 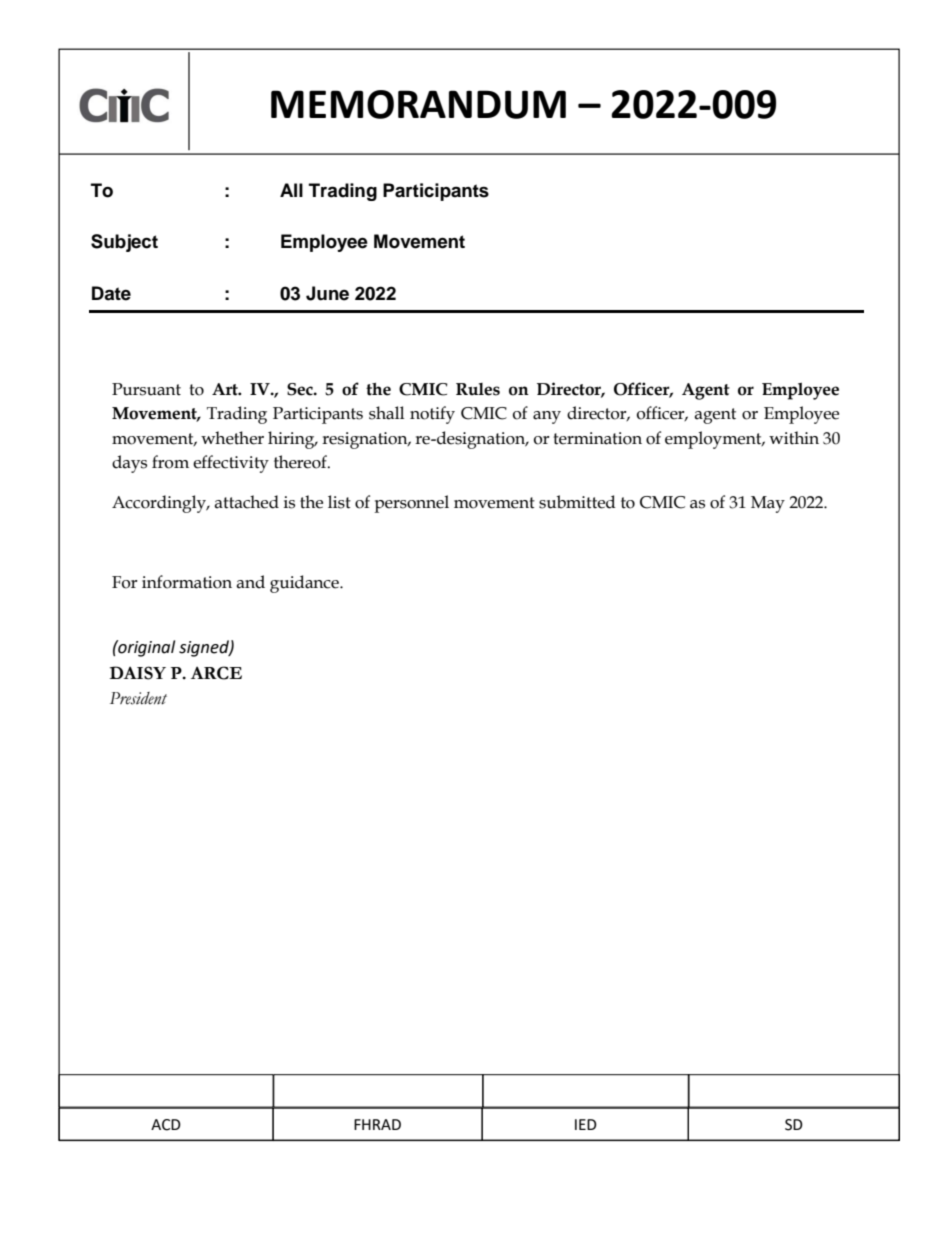 I want to click on within, so click(x=794, y=438).
